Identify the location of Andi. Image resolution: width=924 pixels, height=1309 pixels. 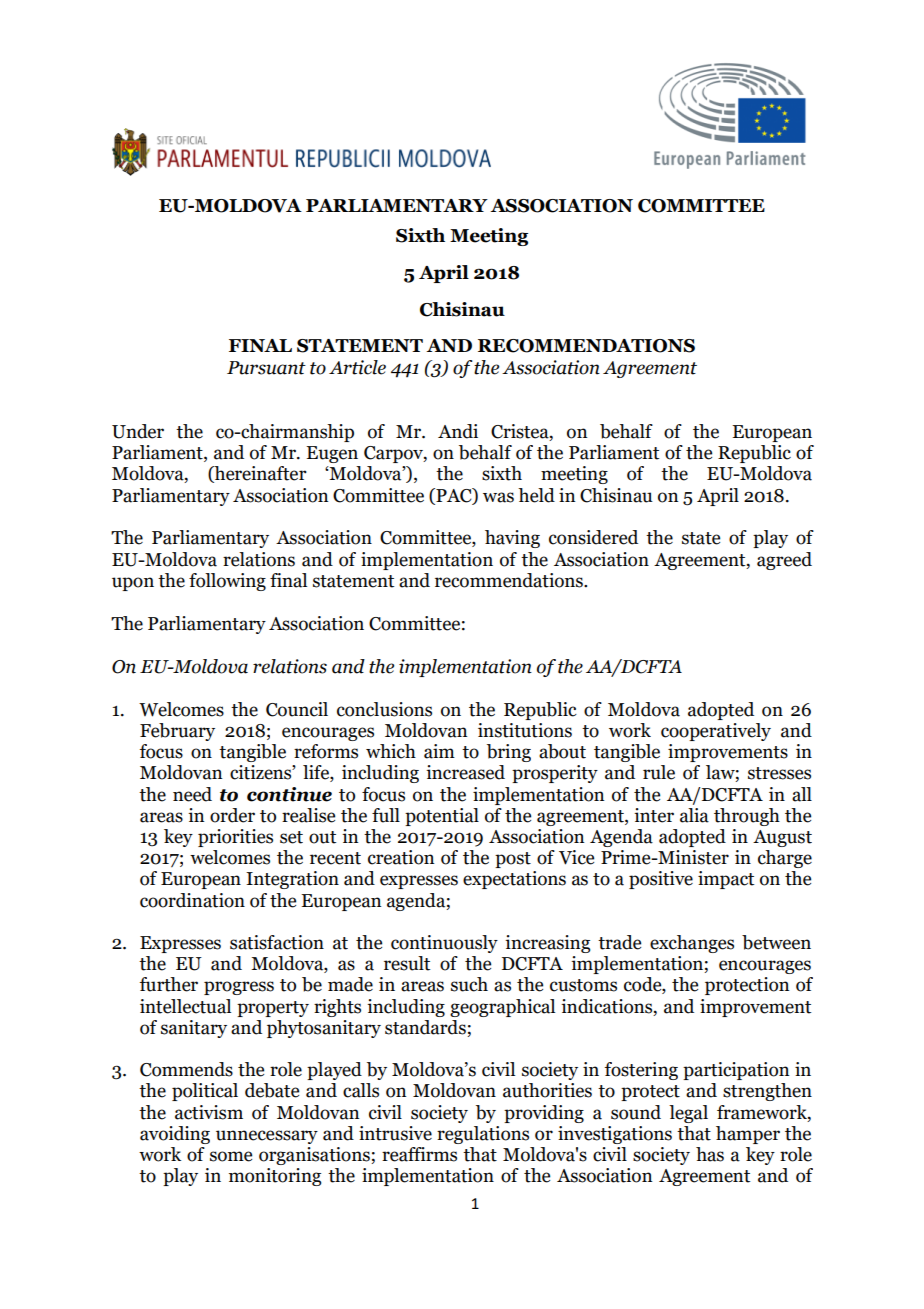
(458, 431).
